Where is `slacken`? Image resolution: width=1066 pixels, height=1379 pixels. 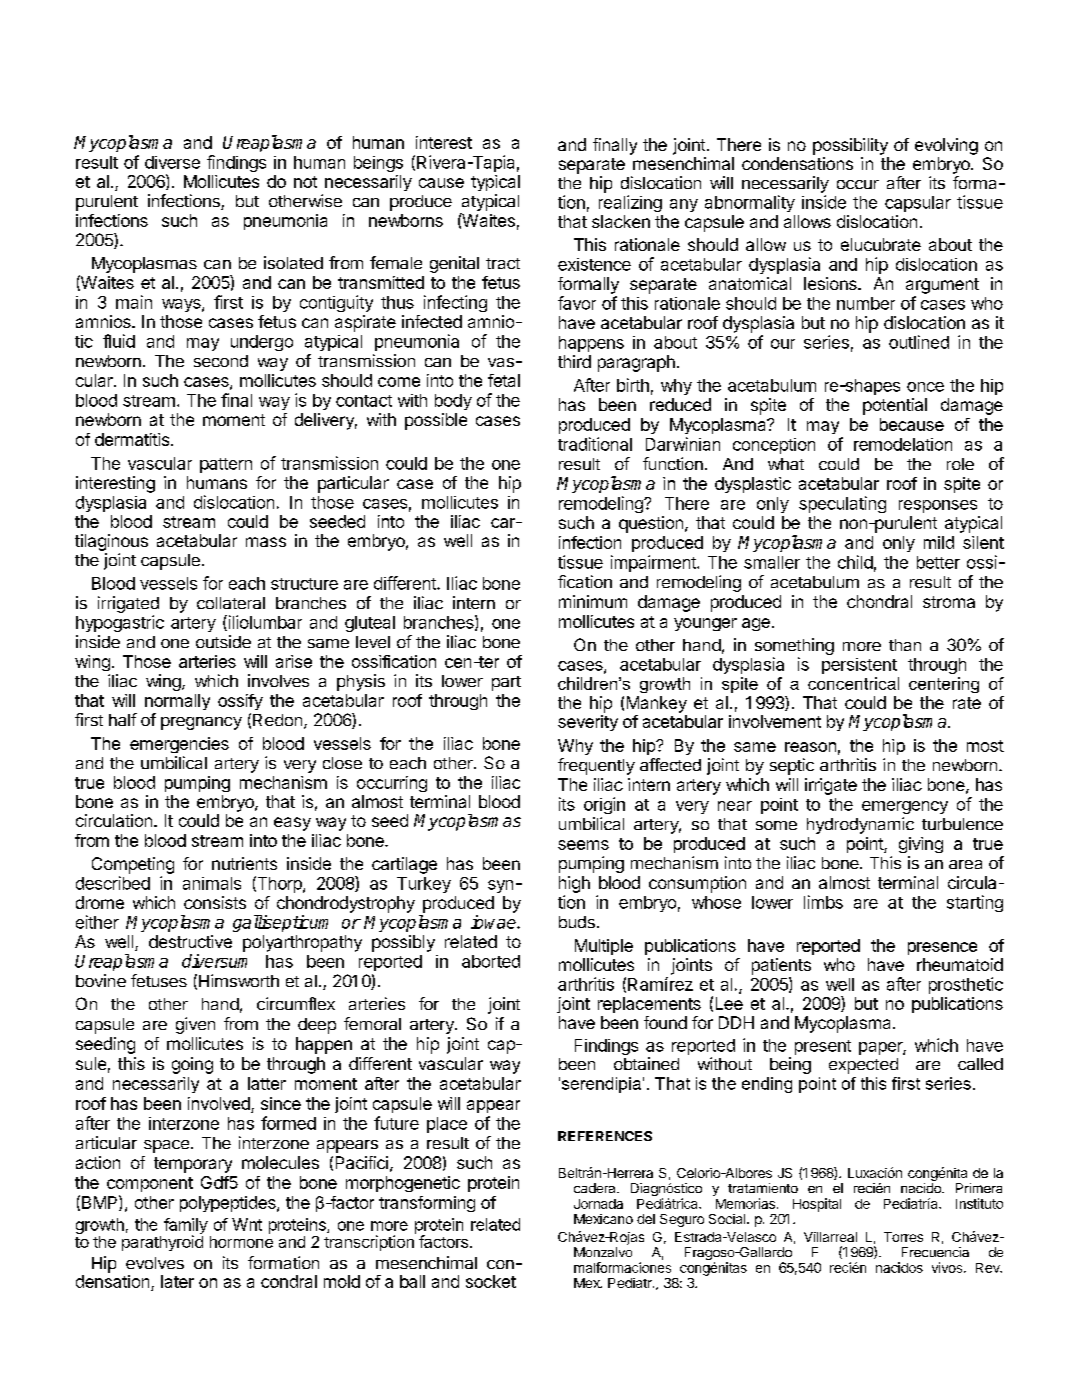
slacken is located at coordinates (621, 221).
